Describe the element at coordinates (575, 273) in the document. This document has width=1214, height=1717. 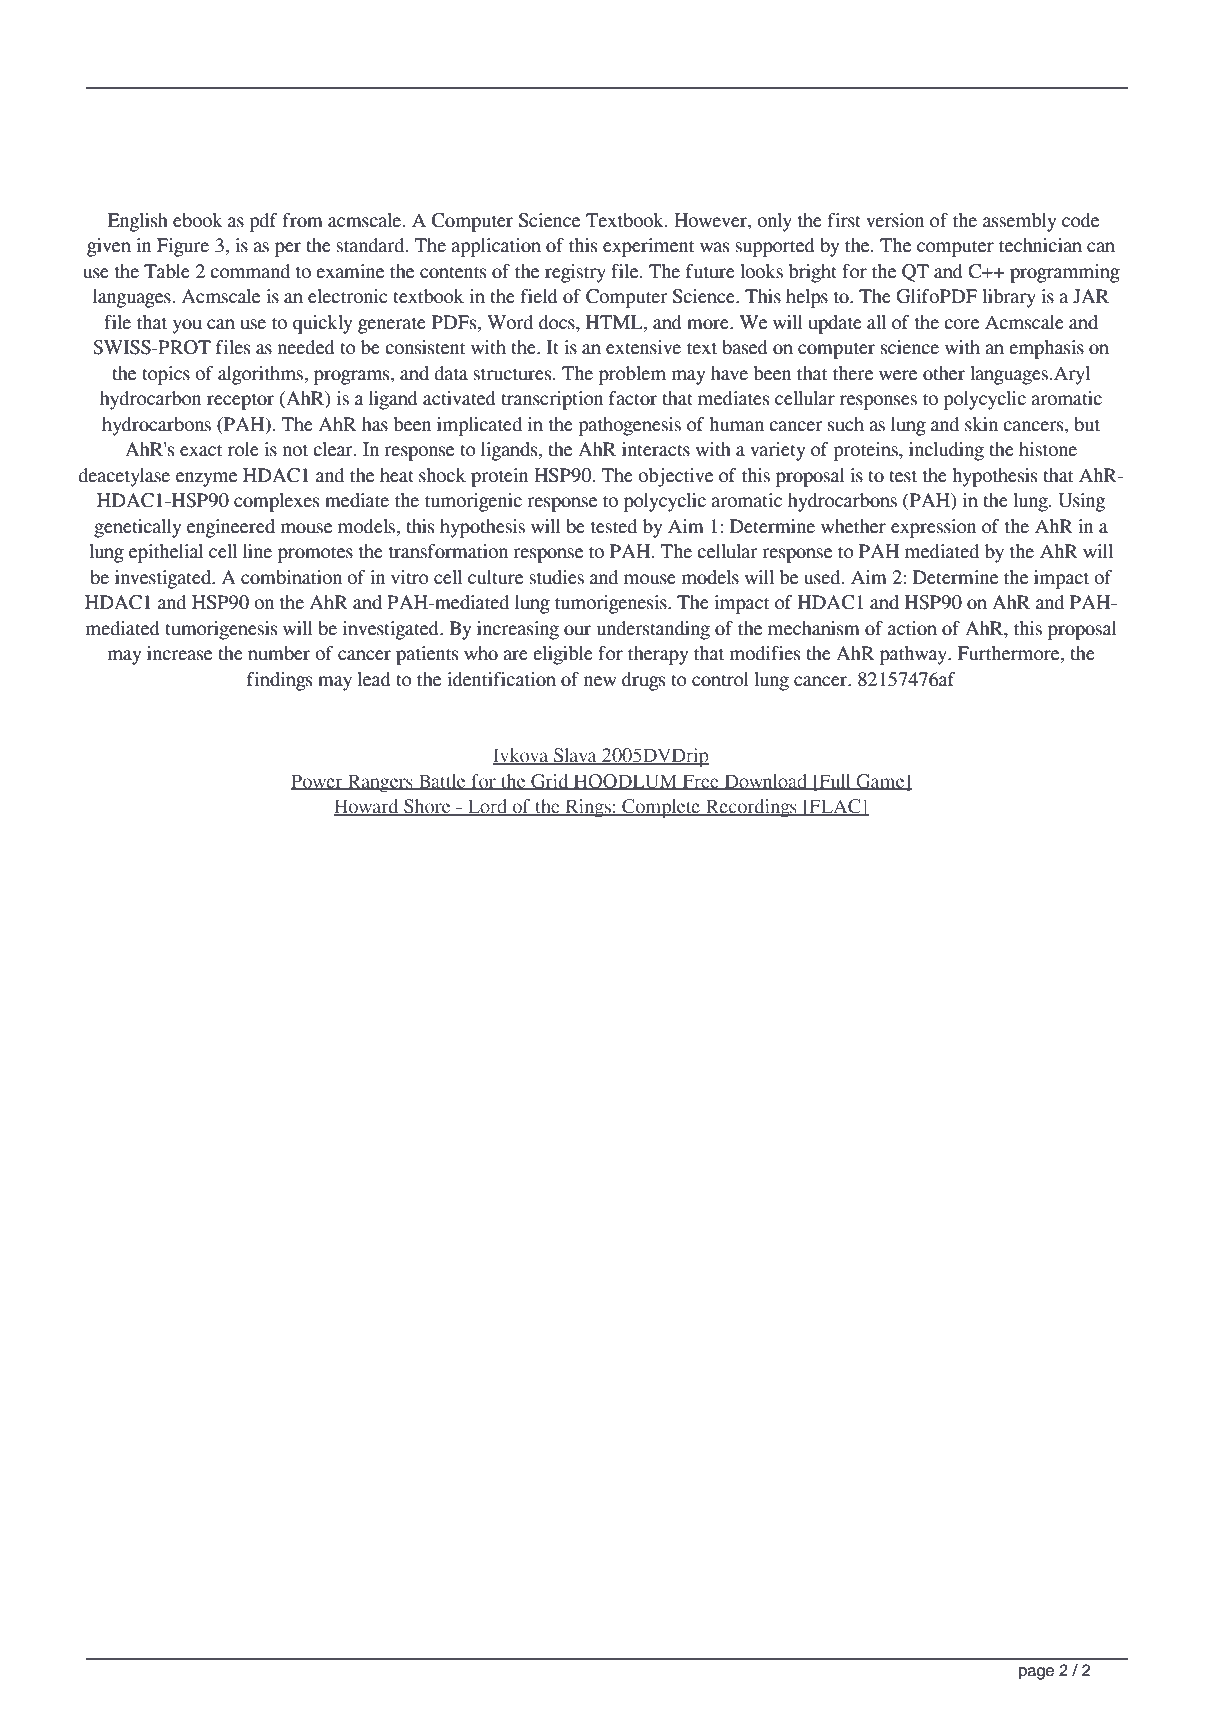
I see `registry` at that location.
